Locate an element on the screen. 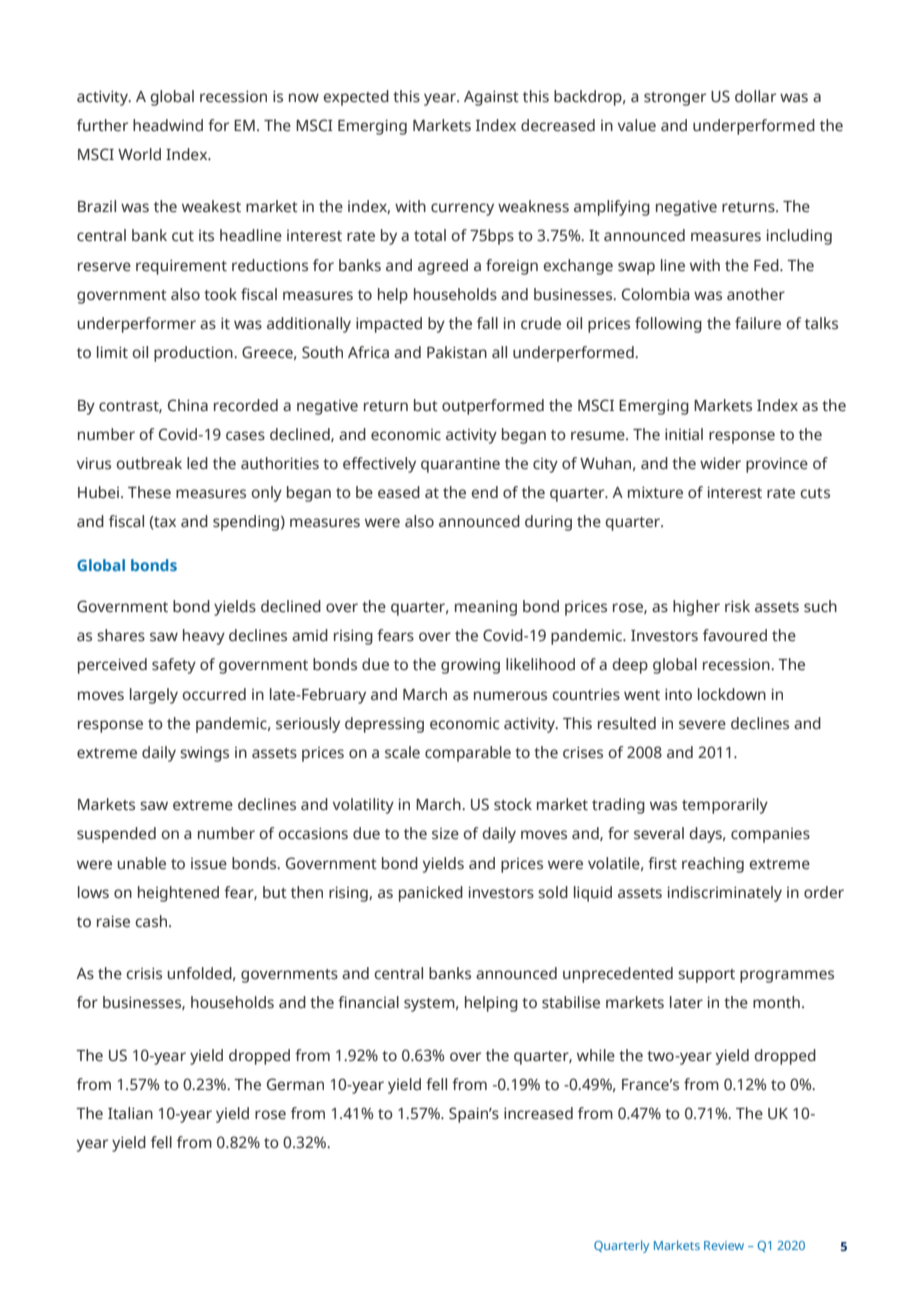  quarantine is located at coordinates (460, 465).
